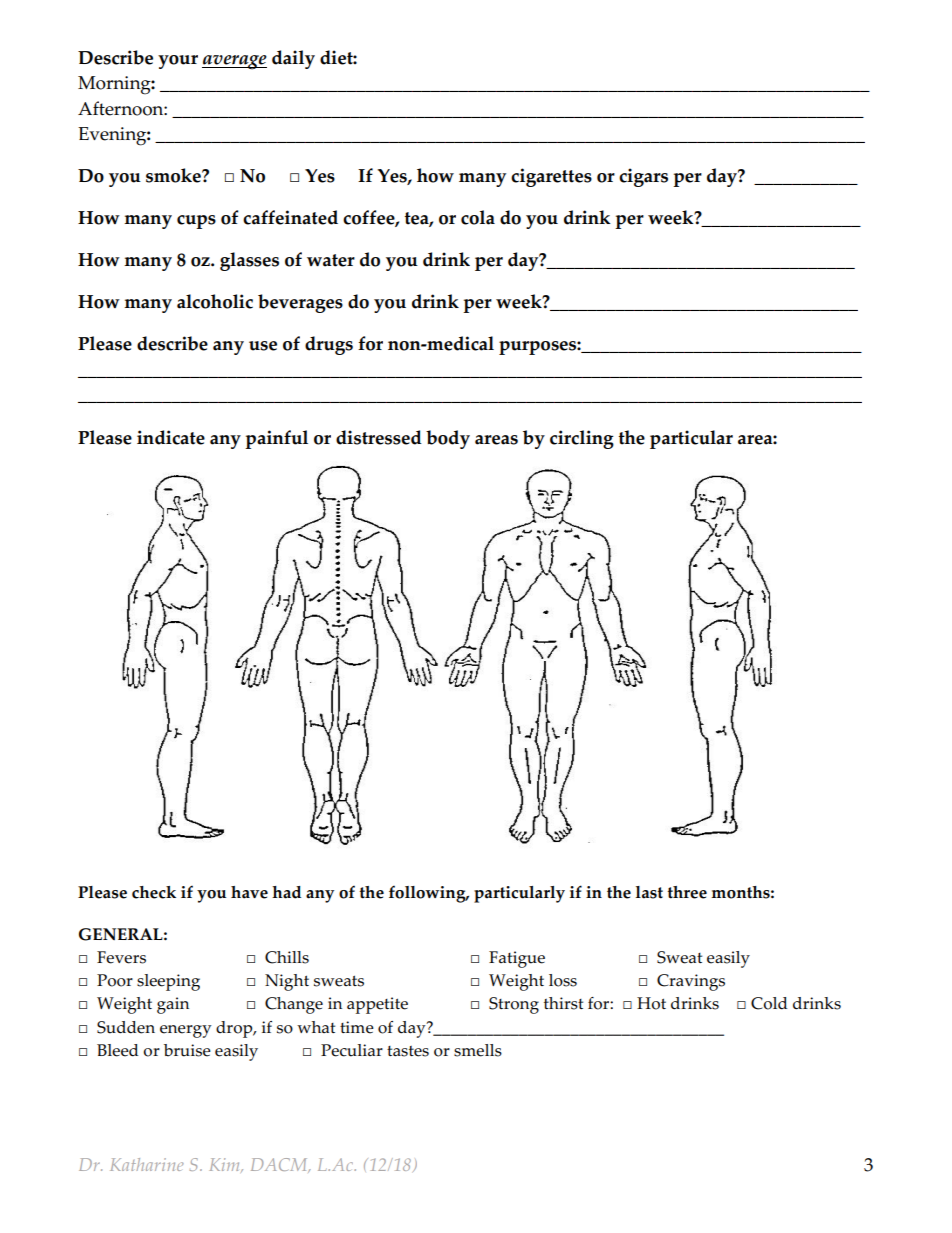 The width and height of the screenshot is (952, 1233). Describe the element at coordinates (226, 1165) in the screenshot. I see `Kim` at that location.
